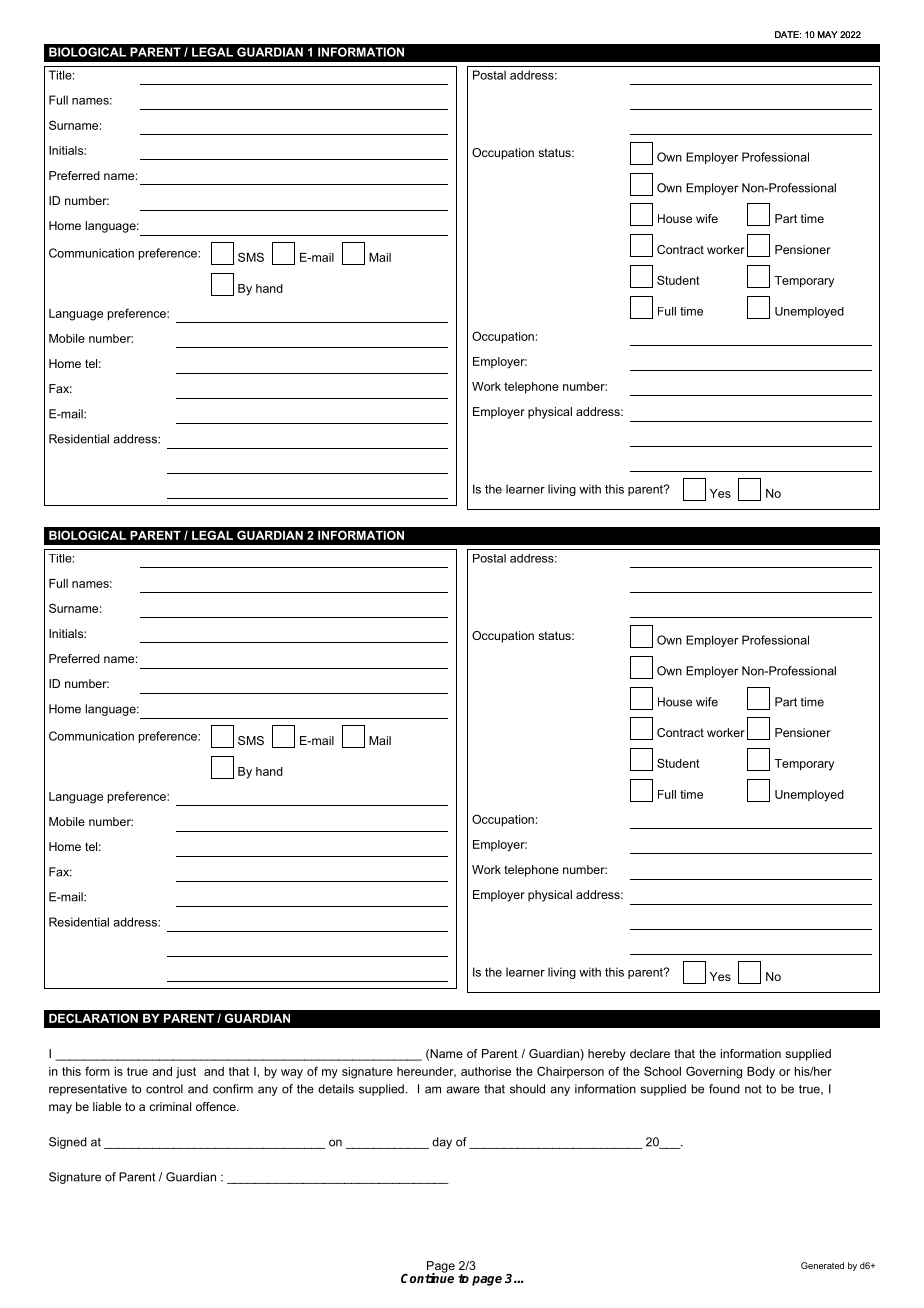 The height and width of the screenshot is (1308, 924). What do you see at coordinates (463, 1090) in the screenshot?
I see `aware` at bounding box center [463, 1090].
